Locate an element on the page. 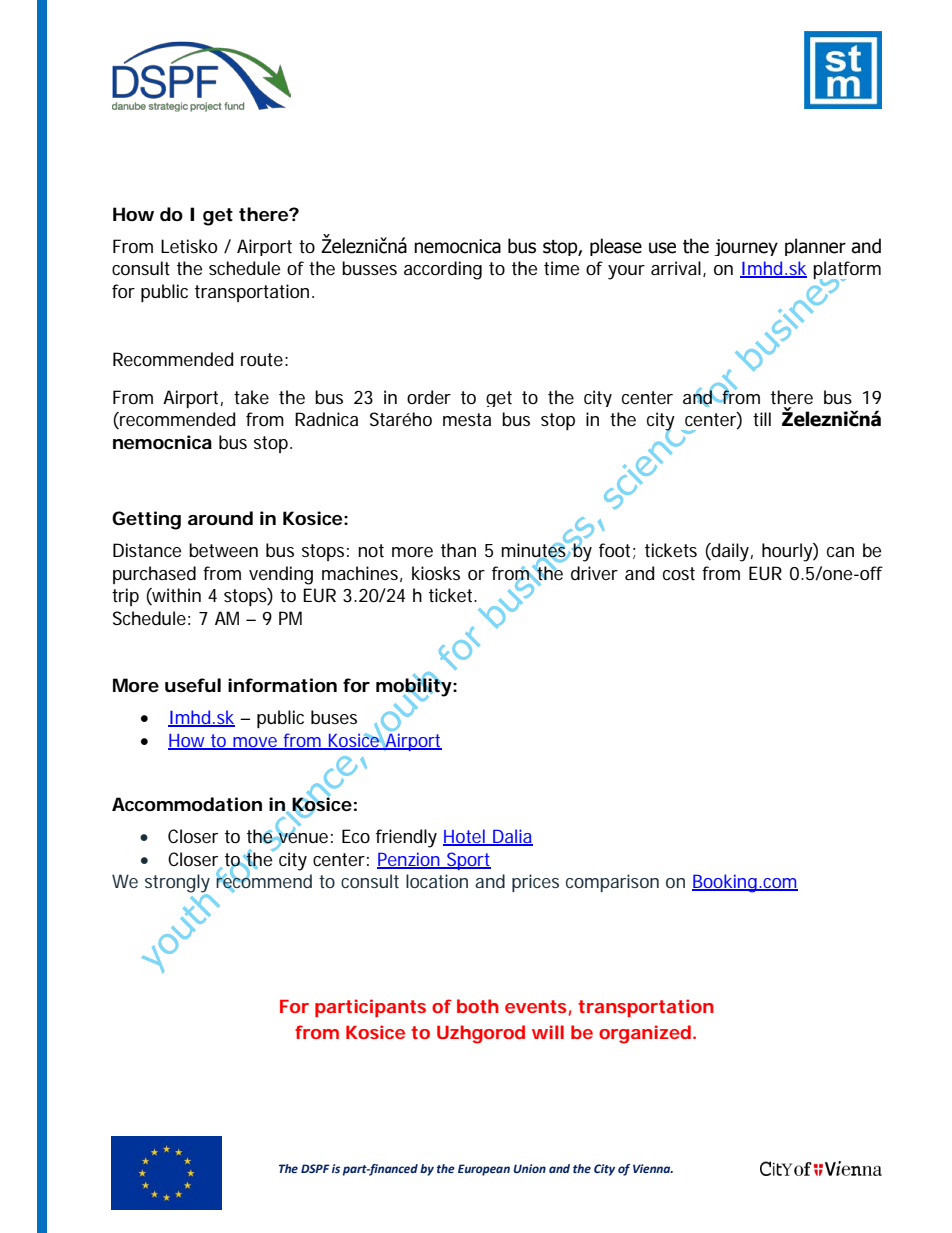 Image resolution: width=952 pixels, height=1233 pixels. please is located at coordinates (616, 247).
